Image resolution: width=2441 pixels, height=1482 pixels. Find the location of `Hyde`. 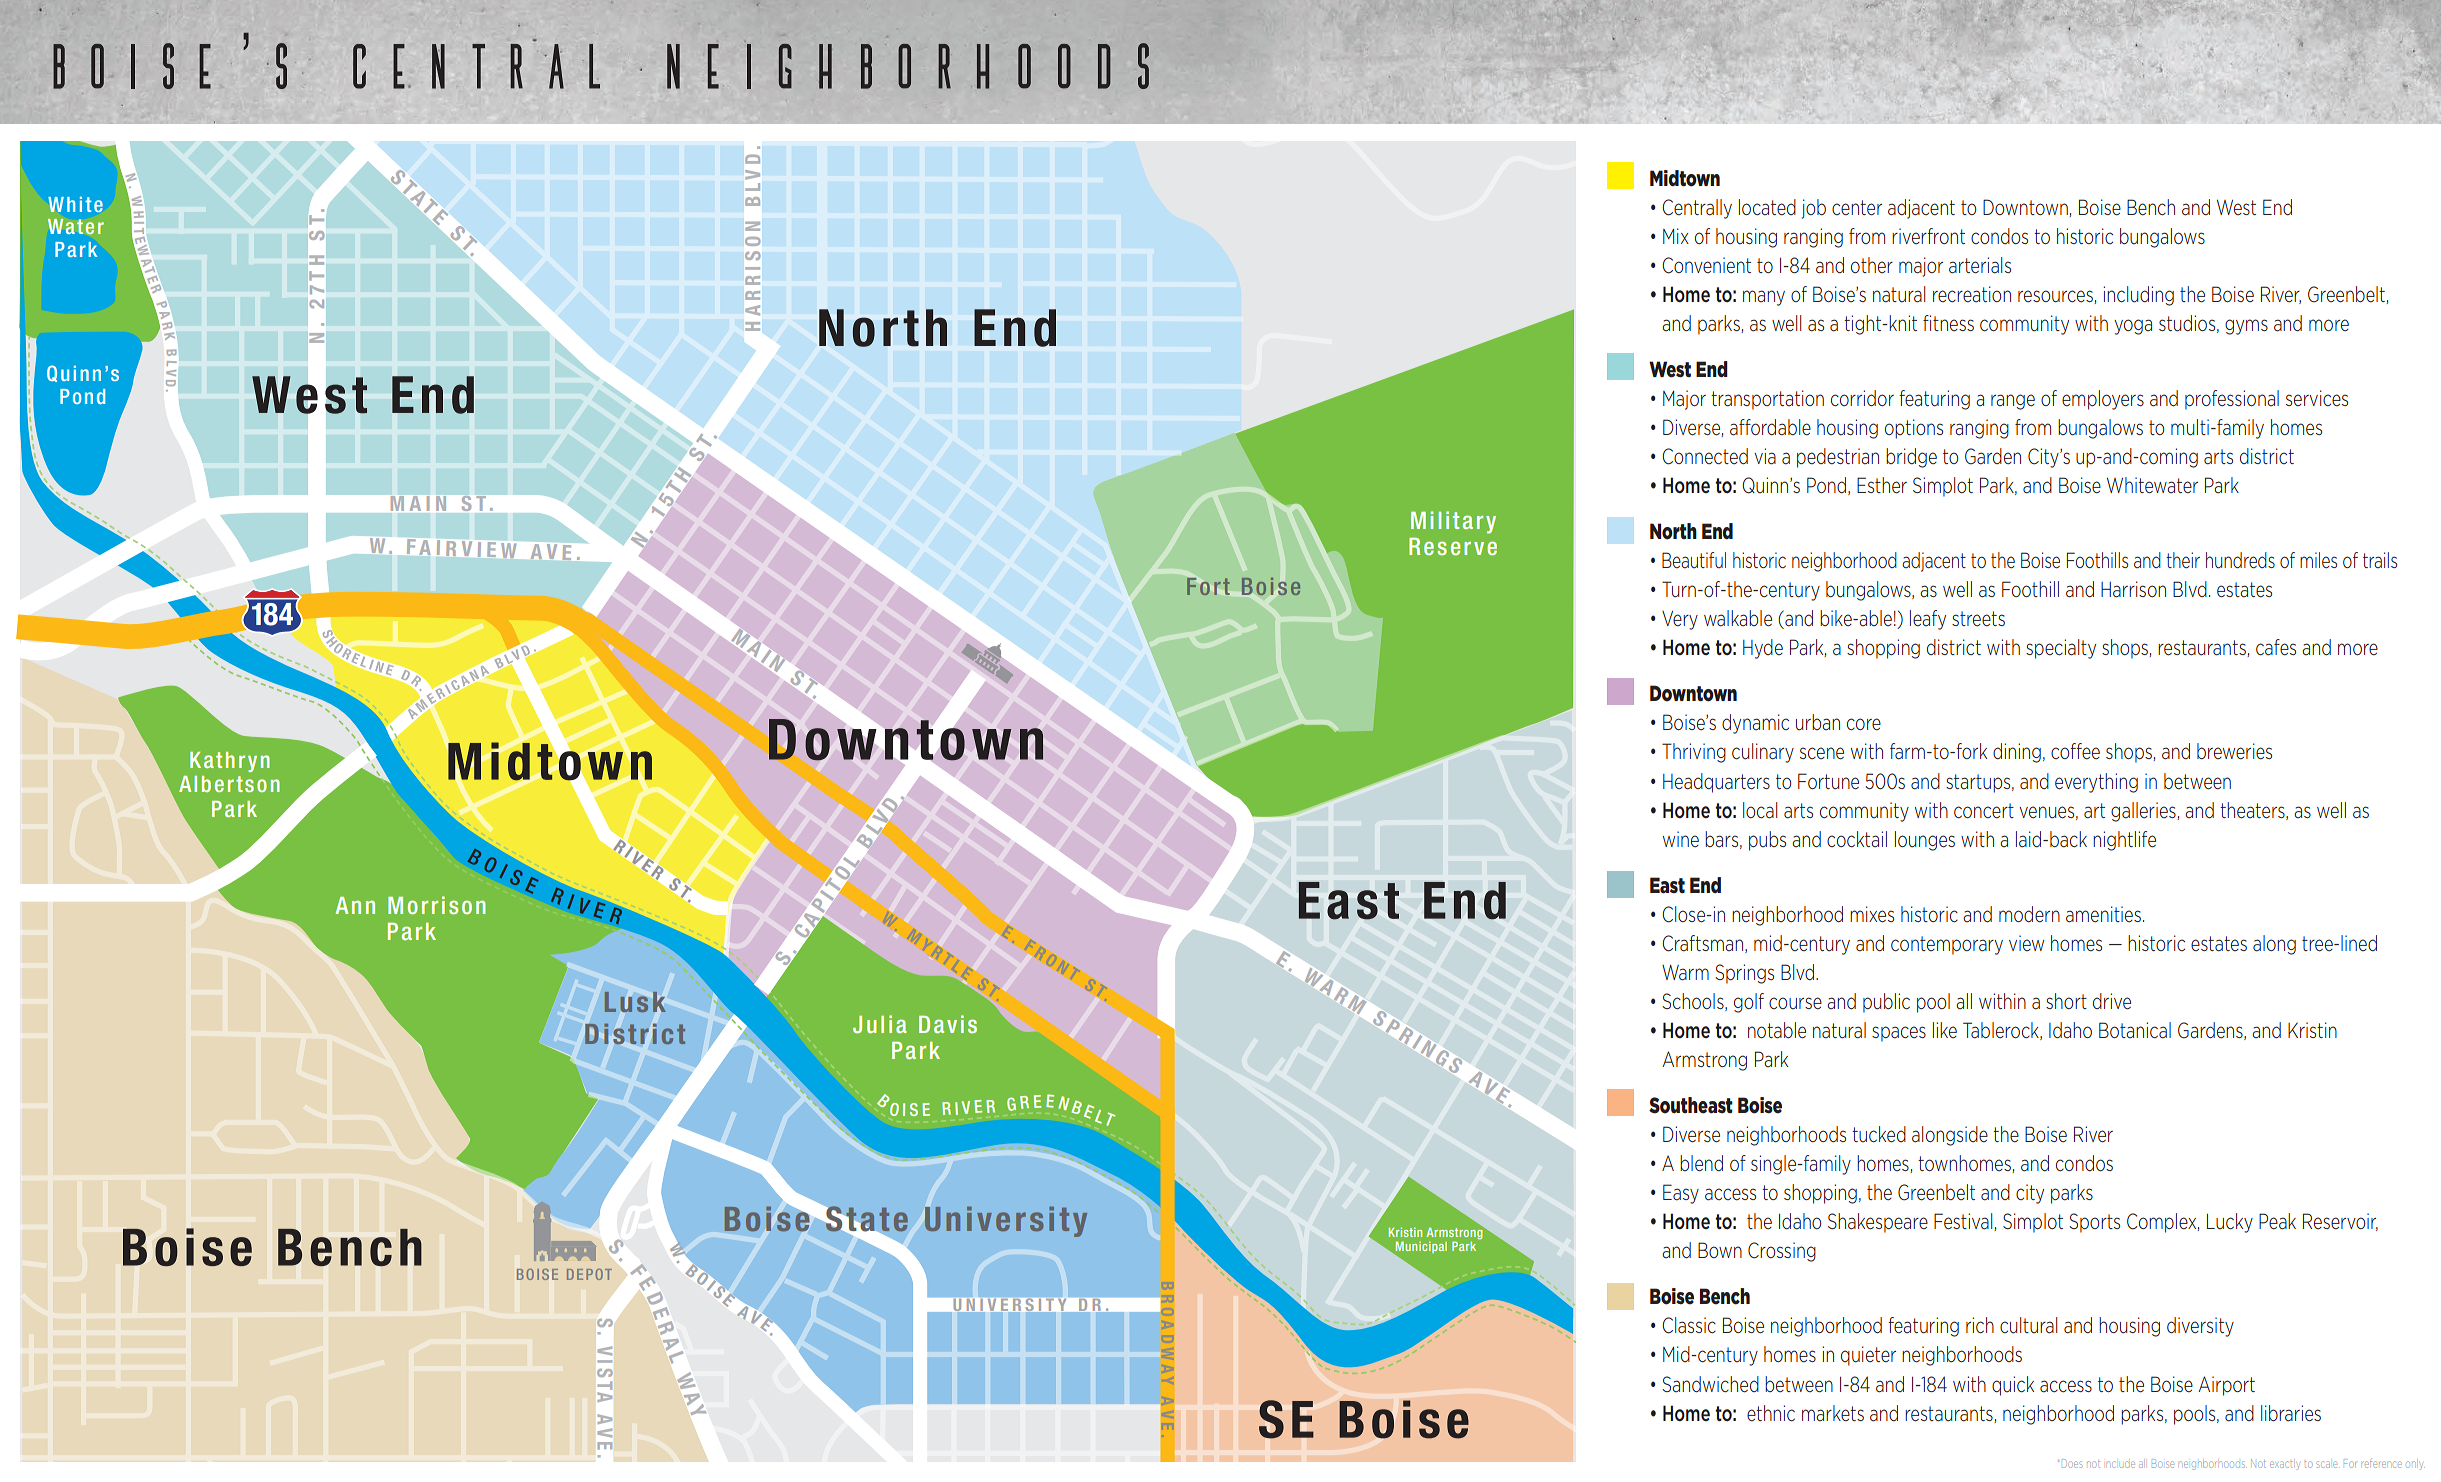

Hyde is located at coordinates (1763, 649).
